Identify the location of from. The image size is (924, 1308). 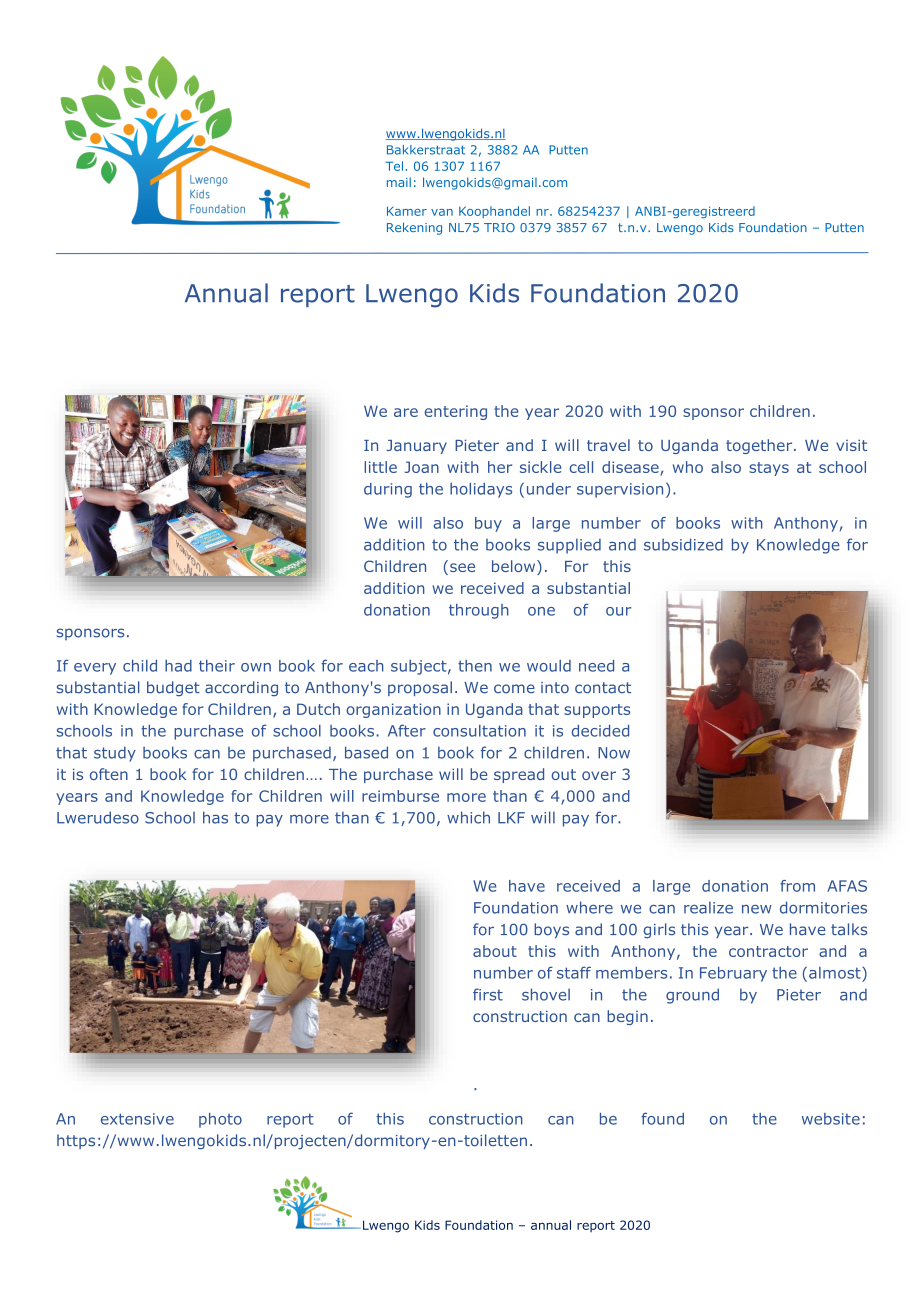
(797, 886).
